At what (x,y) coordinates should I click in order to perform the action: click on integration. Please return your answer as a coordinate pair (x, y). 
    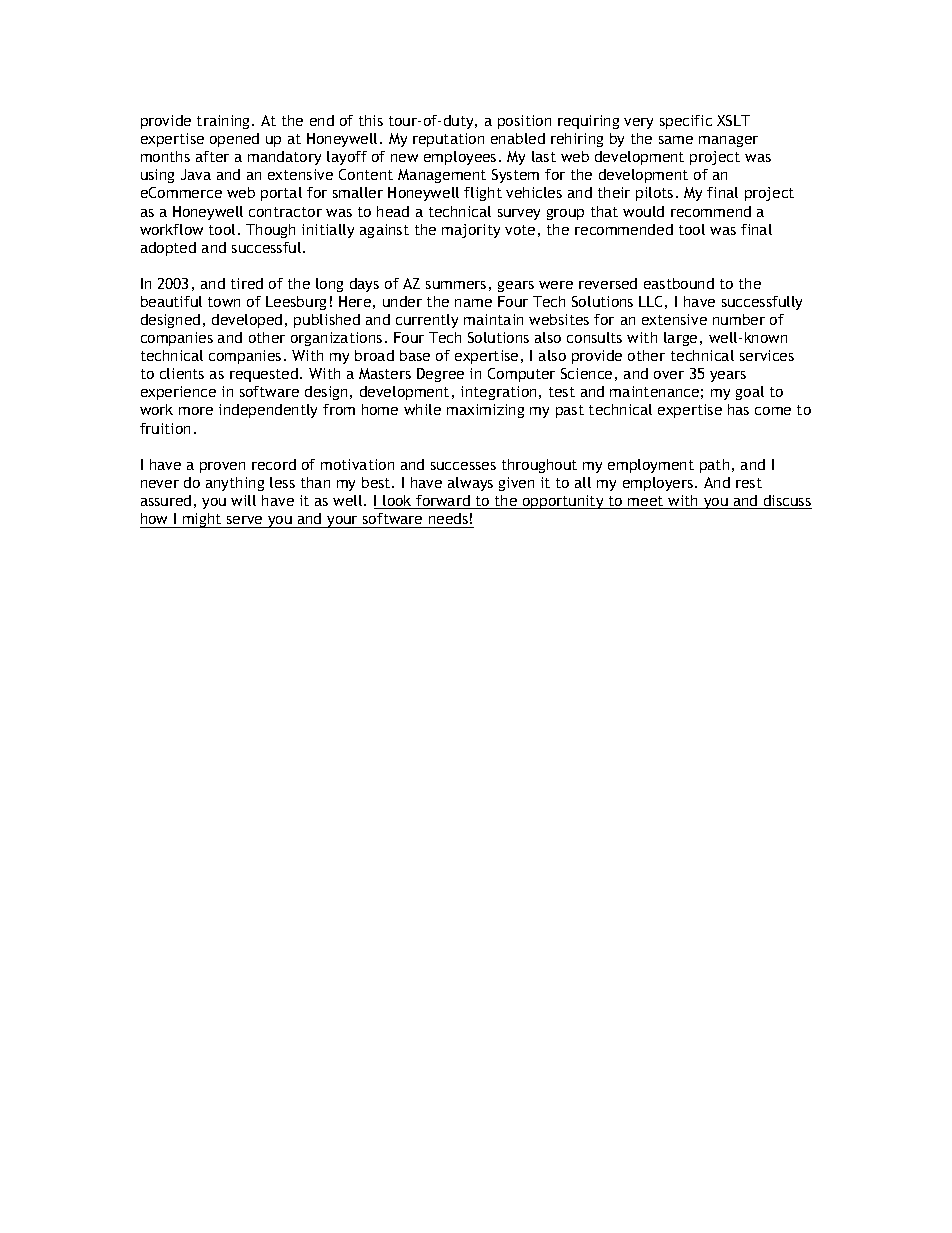
    Looking at the image, I should click on (498, 393).
